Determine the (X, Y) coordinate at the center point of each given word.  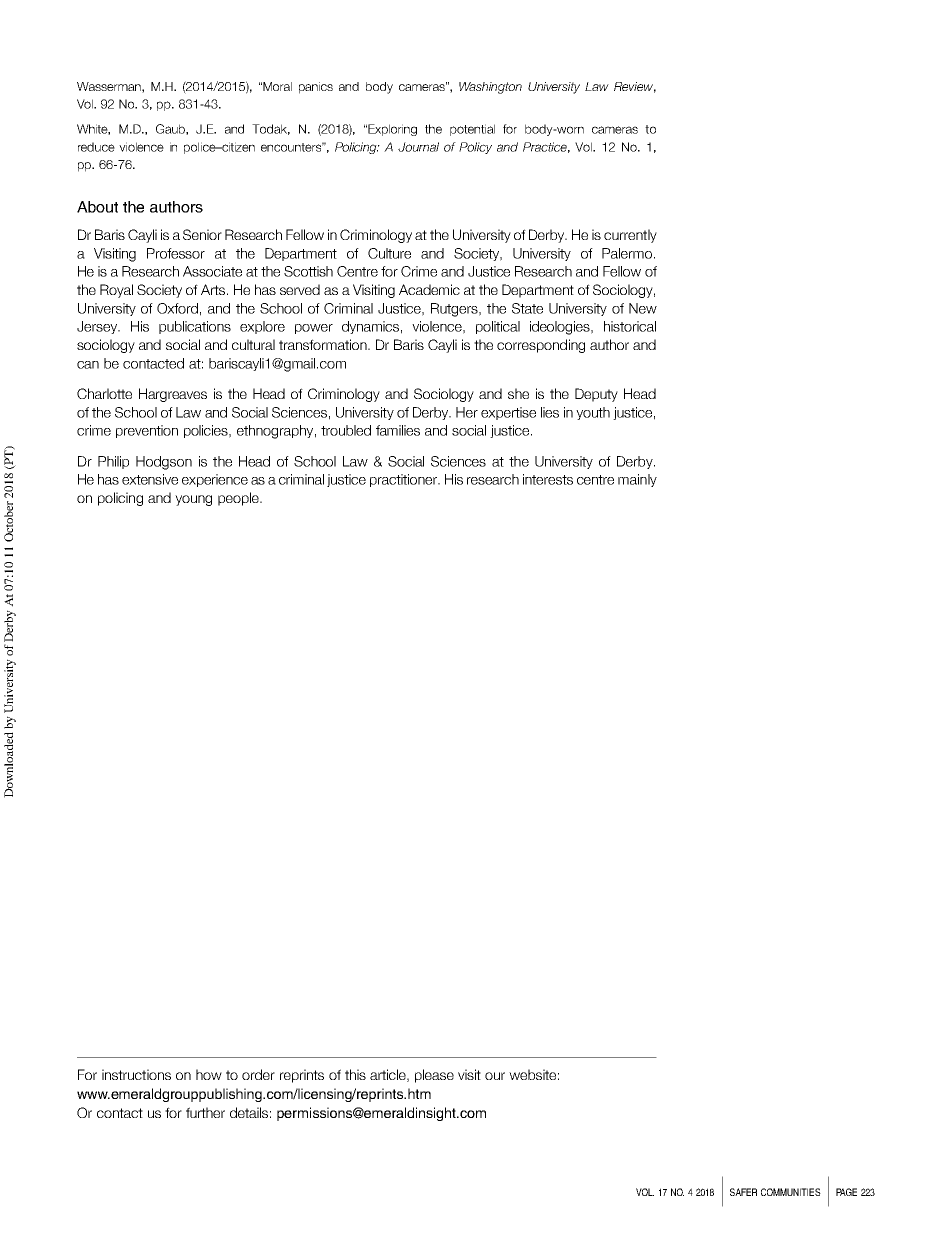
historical (630, 326)
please (434, 1076)
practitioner (405, 480)
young (193, 500)
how (209, 1074)
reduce (96, 147)
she (518, 393)
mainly (637, 480)
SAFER (743, 1192)
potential (472, 130)
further (205, 1112)
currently (630, 236)
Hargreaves (173, 395)
